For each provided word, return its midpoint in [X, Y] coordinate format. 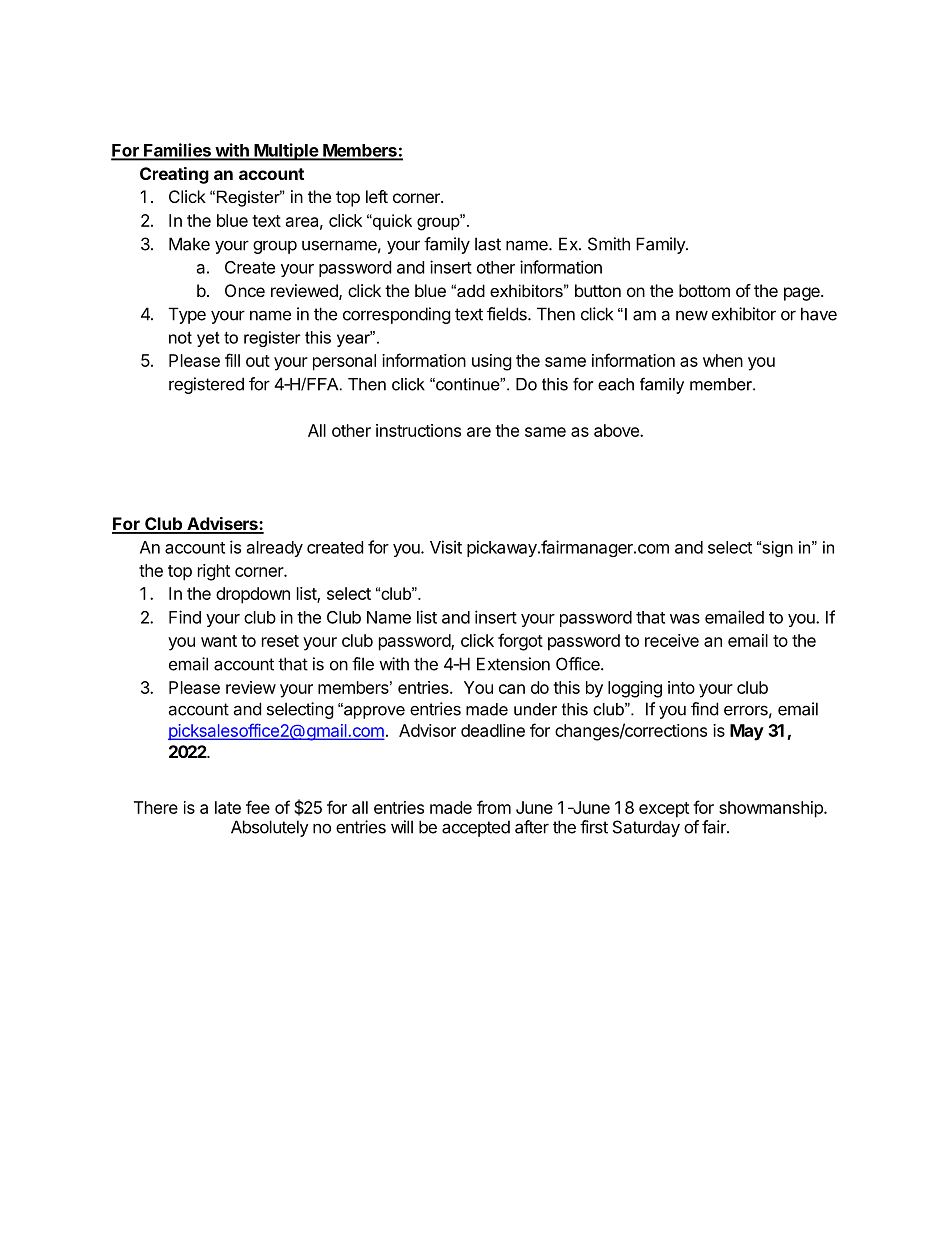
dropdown [253, 595]
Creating [174, 175]
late [228, 807]
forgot [520, 642]
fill [232, 360]
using [492, 362]
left [377, 196]
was [685, 619]
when [723, 360]
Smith [609, 244]
